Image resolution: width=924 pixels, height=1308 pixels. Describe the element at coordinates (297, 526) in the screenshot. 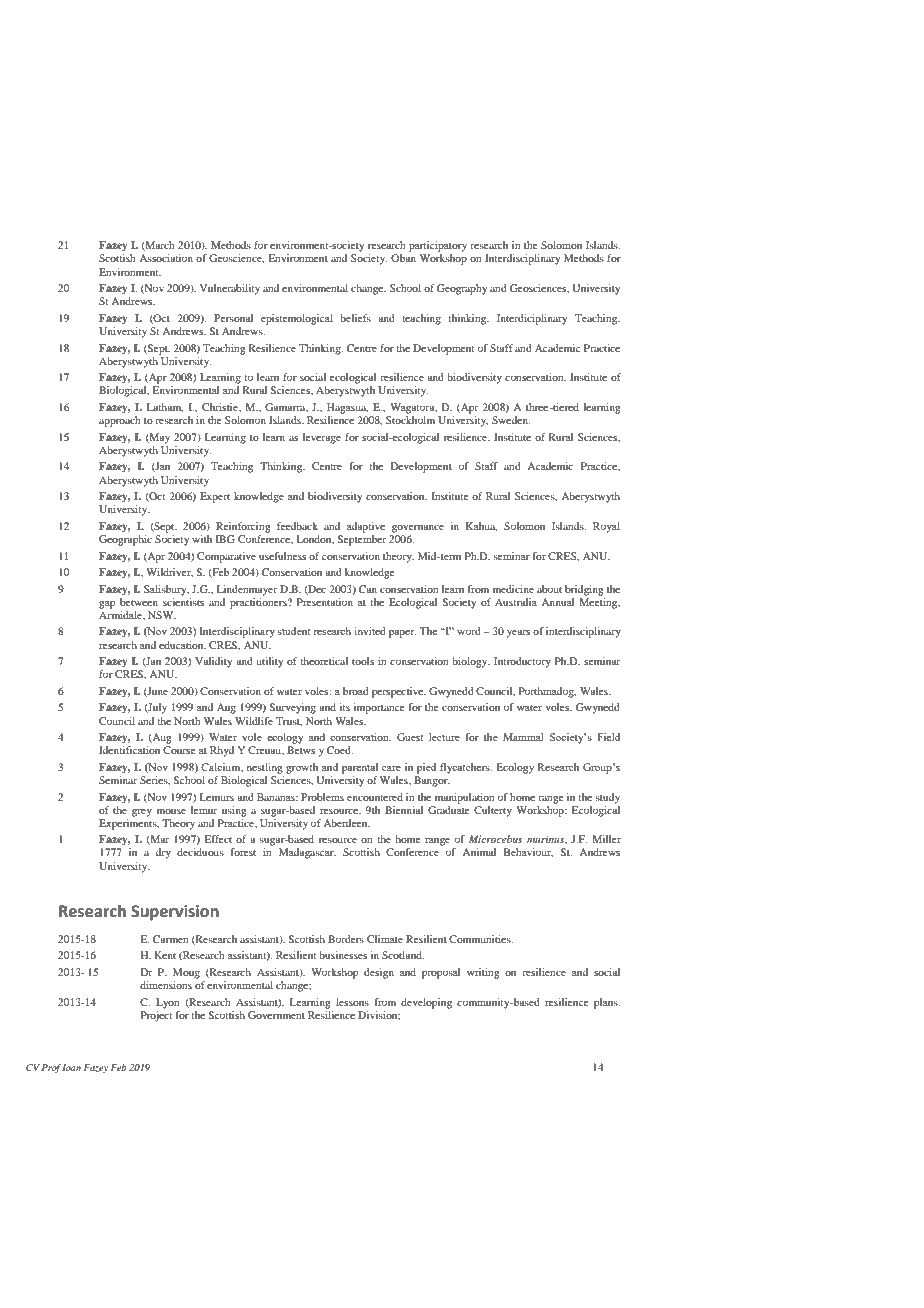

I see `feedback` at that location.
